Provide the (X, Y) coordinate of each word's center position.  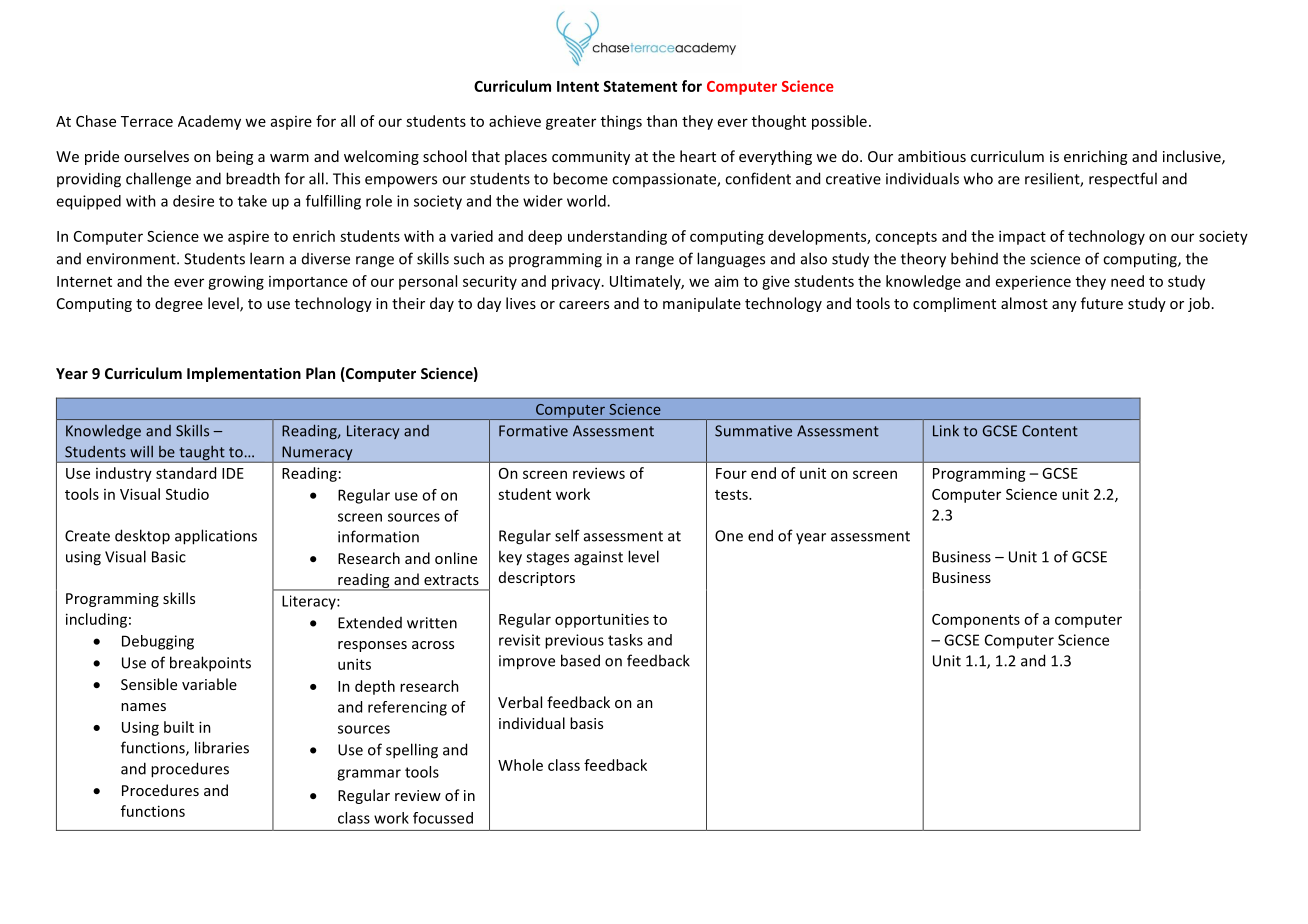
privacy (577, 282)
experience (1033, 282)
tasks (625, 640)
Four (731, 473)
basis (586, 723)
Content (1050, 431)
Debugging (158, 642)
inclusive (1193, 157)
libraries (222, 747)
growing (236, 282)
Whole (520, 765)
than (662, 121)
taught (202, 454)
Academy (209, 122)
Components (976, 621)
